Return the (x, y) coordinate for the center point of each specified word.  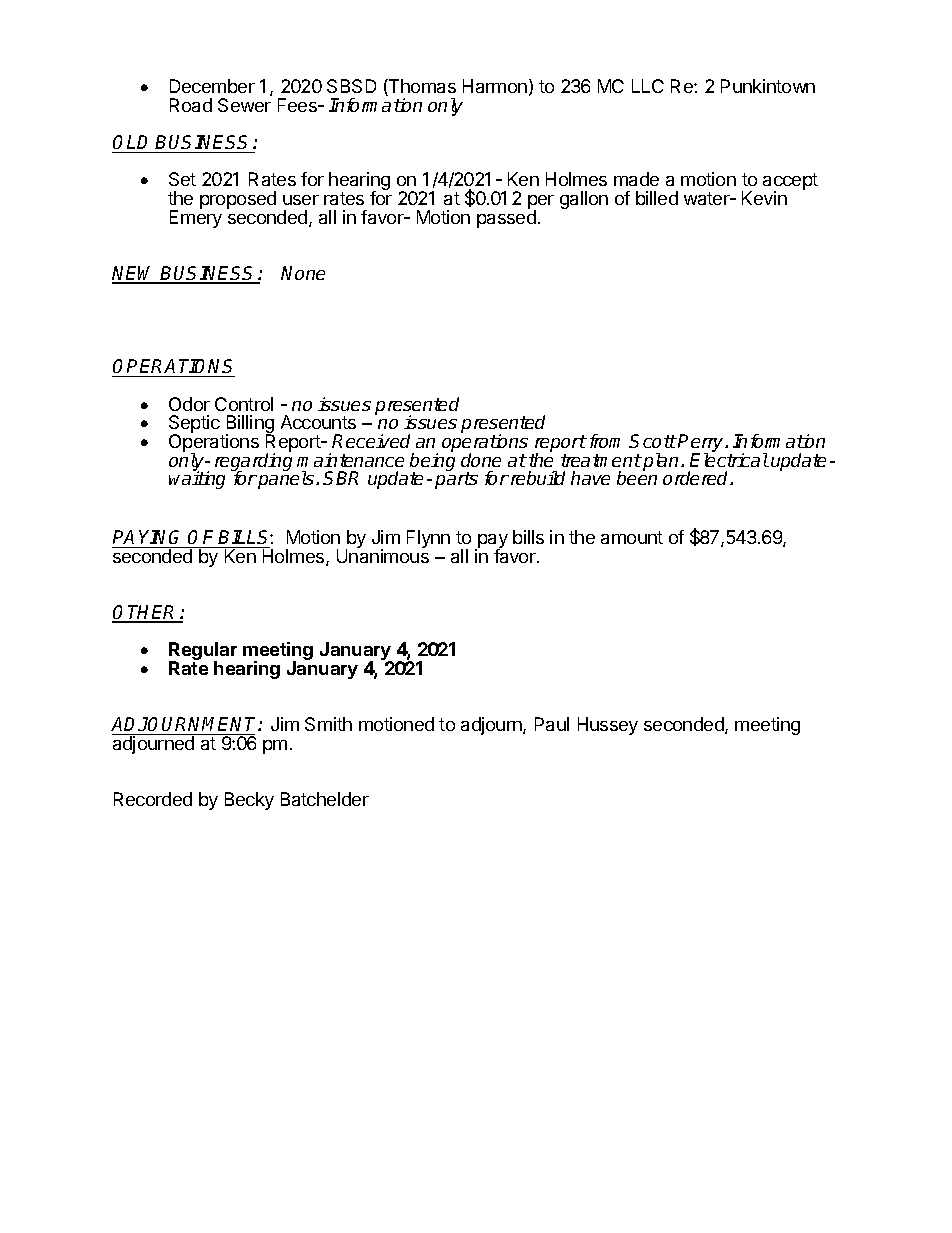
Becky (249, 801)
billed (657, 198)
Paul (552, 724)
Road (191, 105)
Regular (203, 652)
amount (632, 537)
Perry (702, 444)
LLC (648, 86)
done (481, 460)
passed (506, 218)
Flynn (428, 539)
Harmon (495, 86)
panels (285, 479)
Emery (196, 218)
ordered (697, 478)
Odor (189, 404)
